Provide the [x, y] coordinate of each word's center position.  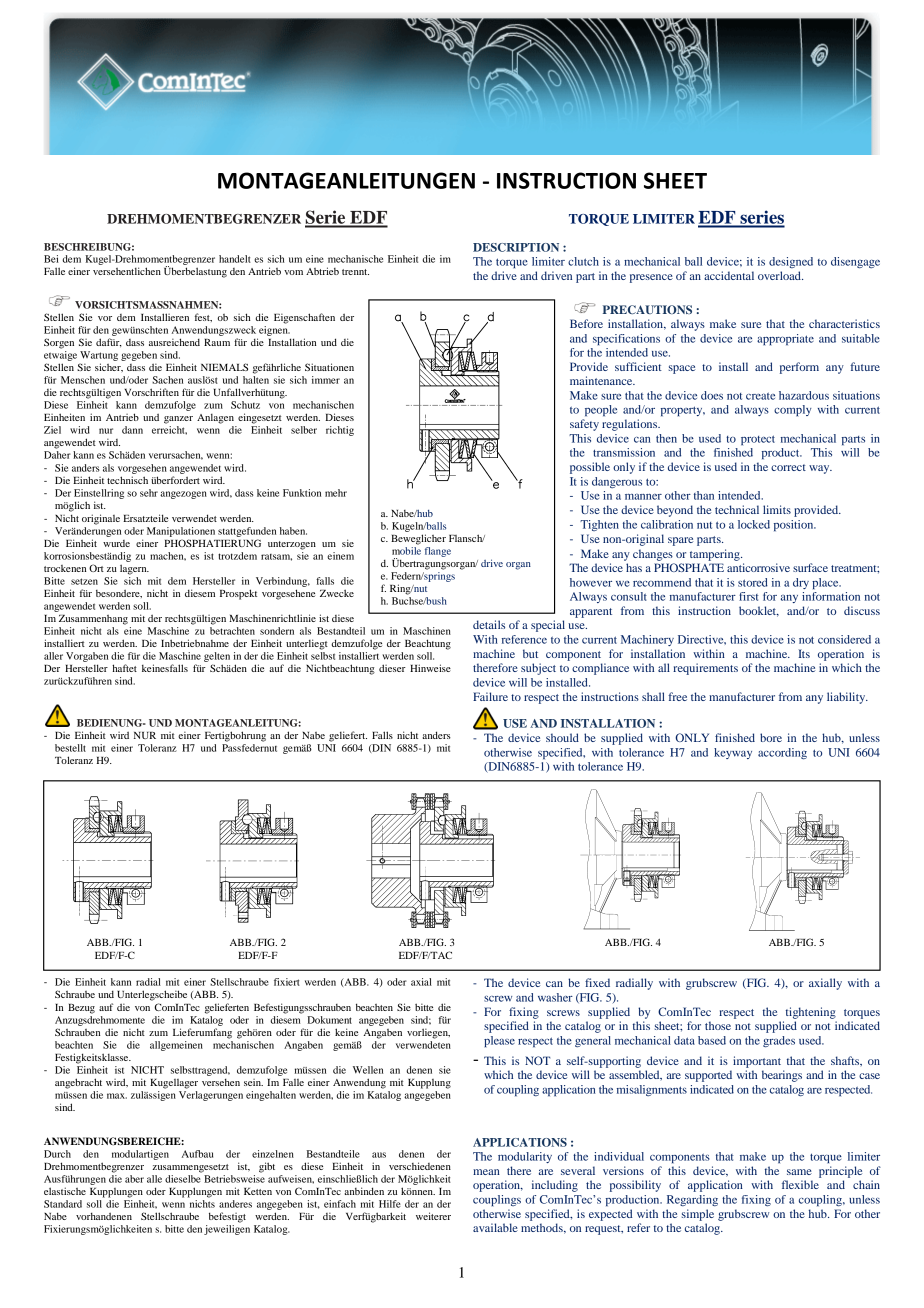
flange [438, 552]
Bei [51, 259]
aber [134, 1179]
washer [555, 997]
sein [253, 1082]
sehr [149, 493]
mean [486, 1172]
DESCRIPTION [516, 247]
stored [753, 582]
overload [780, 275]
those [718, 1025]
